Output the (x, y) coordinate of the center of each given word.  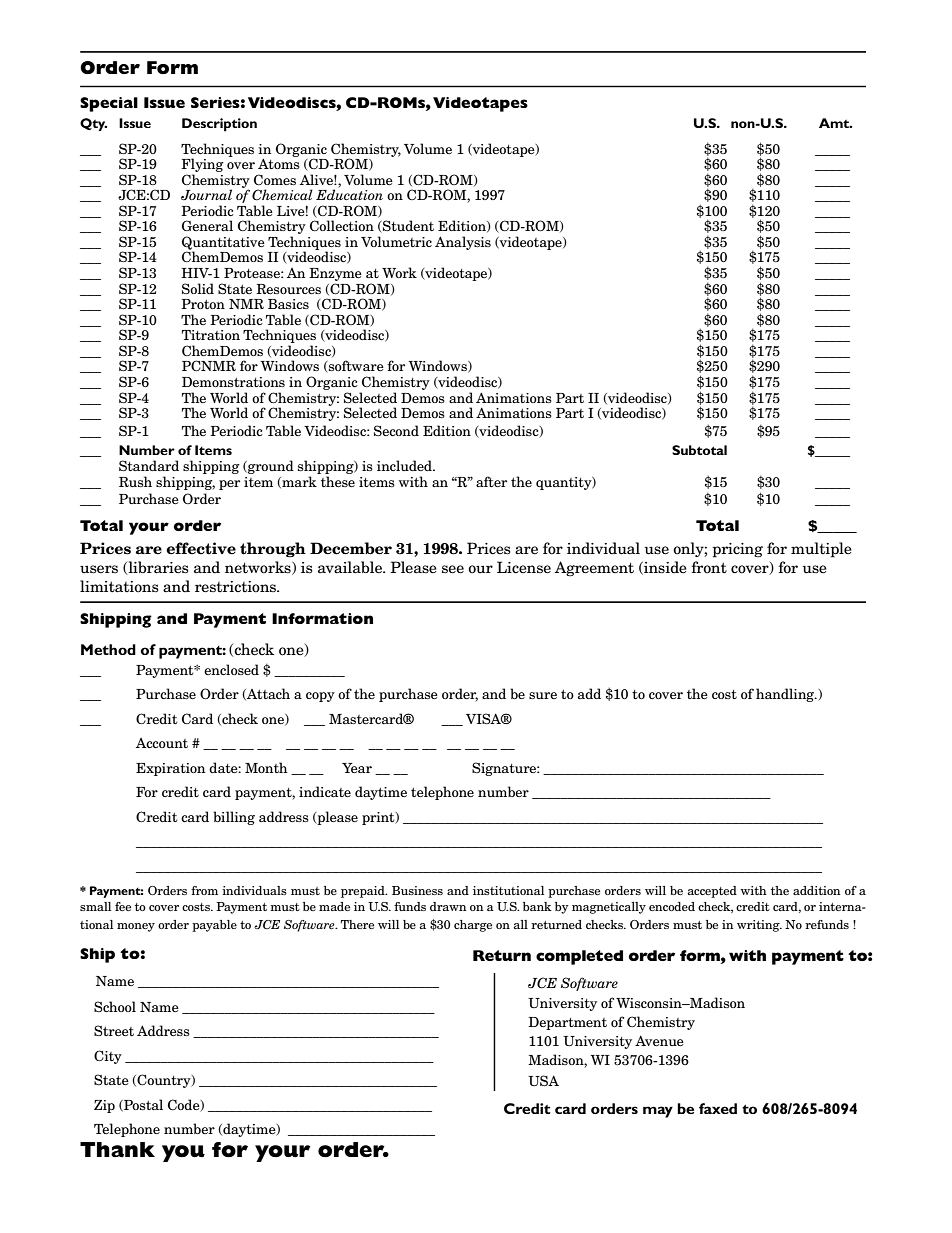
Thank (117, 1150)
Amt (835, 123)
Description (219, 125)
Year (357, 768)
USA (543, 1081)
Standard (149, 465)
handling (786, 695)
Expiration (170, 769)
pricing (737, 550)
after (491, 481)
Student (407, 226)
